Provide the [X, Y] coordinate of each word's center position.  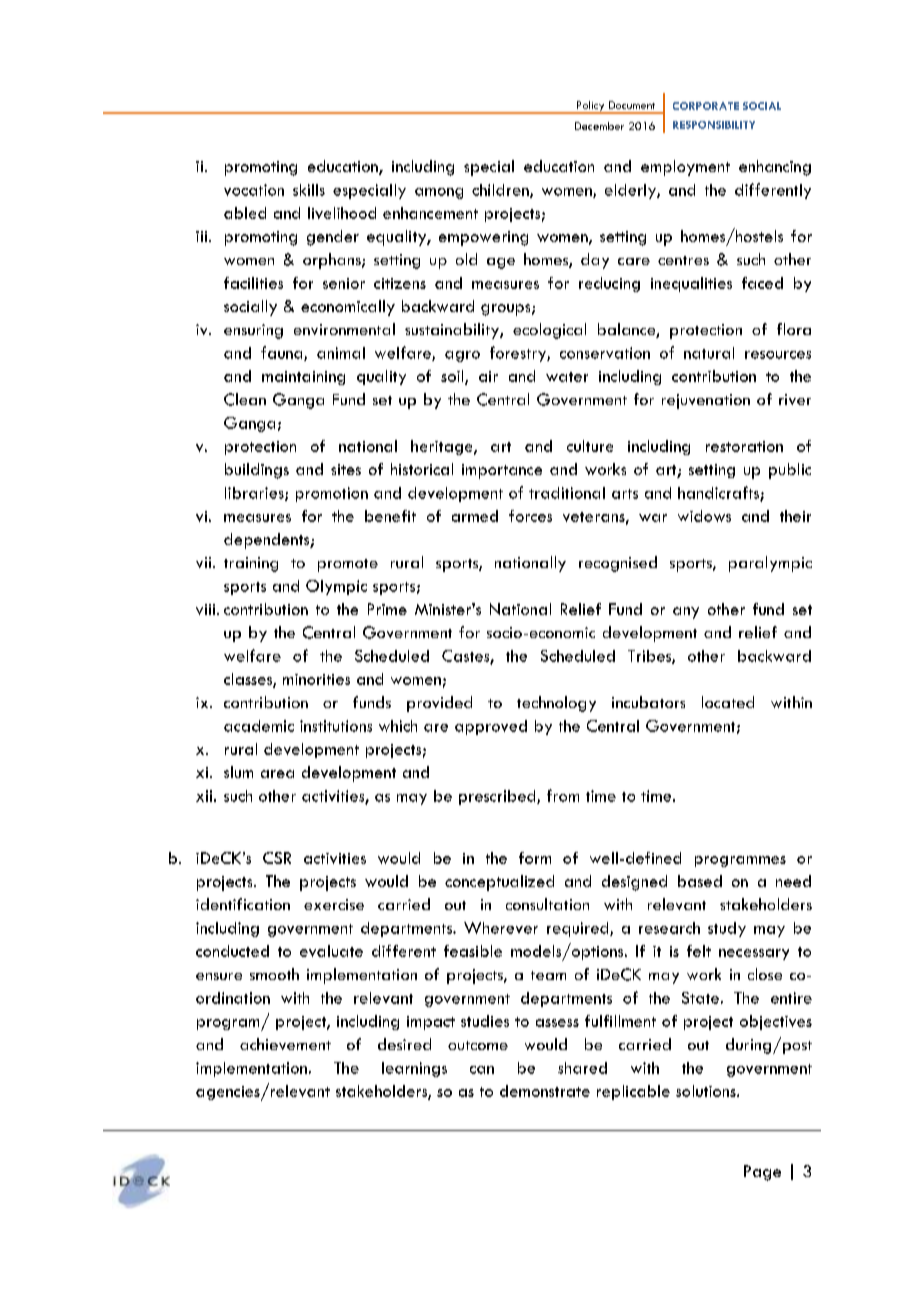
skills [309, 190]
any [686, 613]
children [501, 191]
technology [556, 704]
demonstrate [545, 1091]
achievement [285, 1044]
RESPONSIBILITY [714, 125]
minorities [316, 679]
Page [762, 1173]
